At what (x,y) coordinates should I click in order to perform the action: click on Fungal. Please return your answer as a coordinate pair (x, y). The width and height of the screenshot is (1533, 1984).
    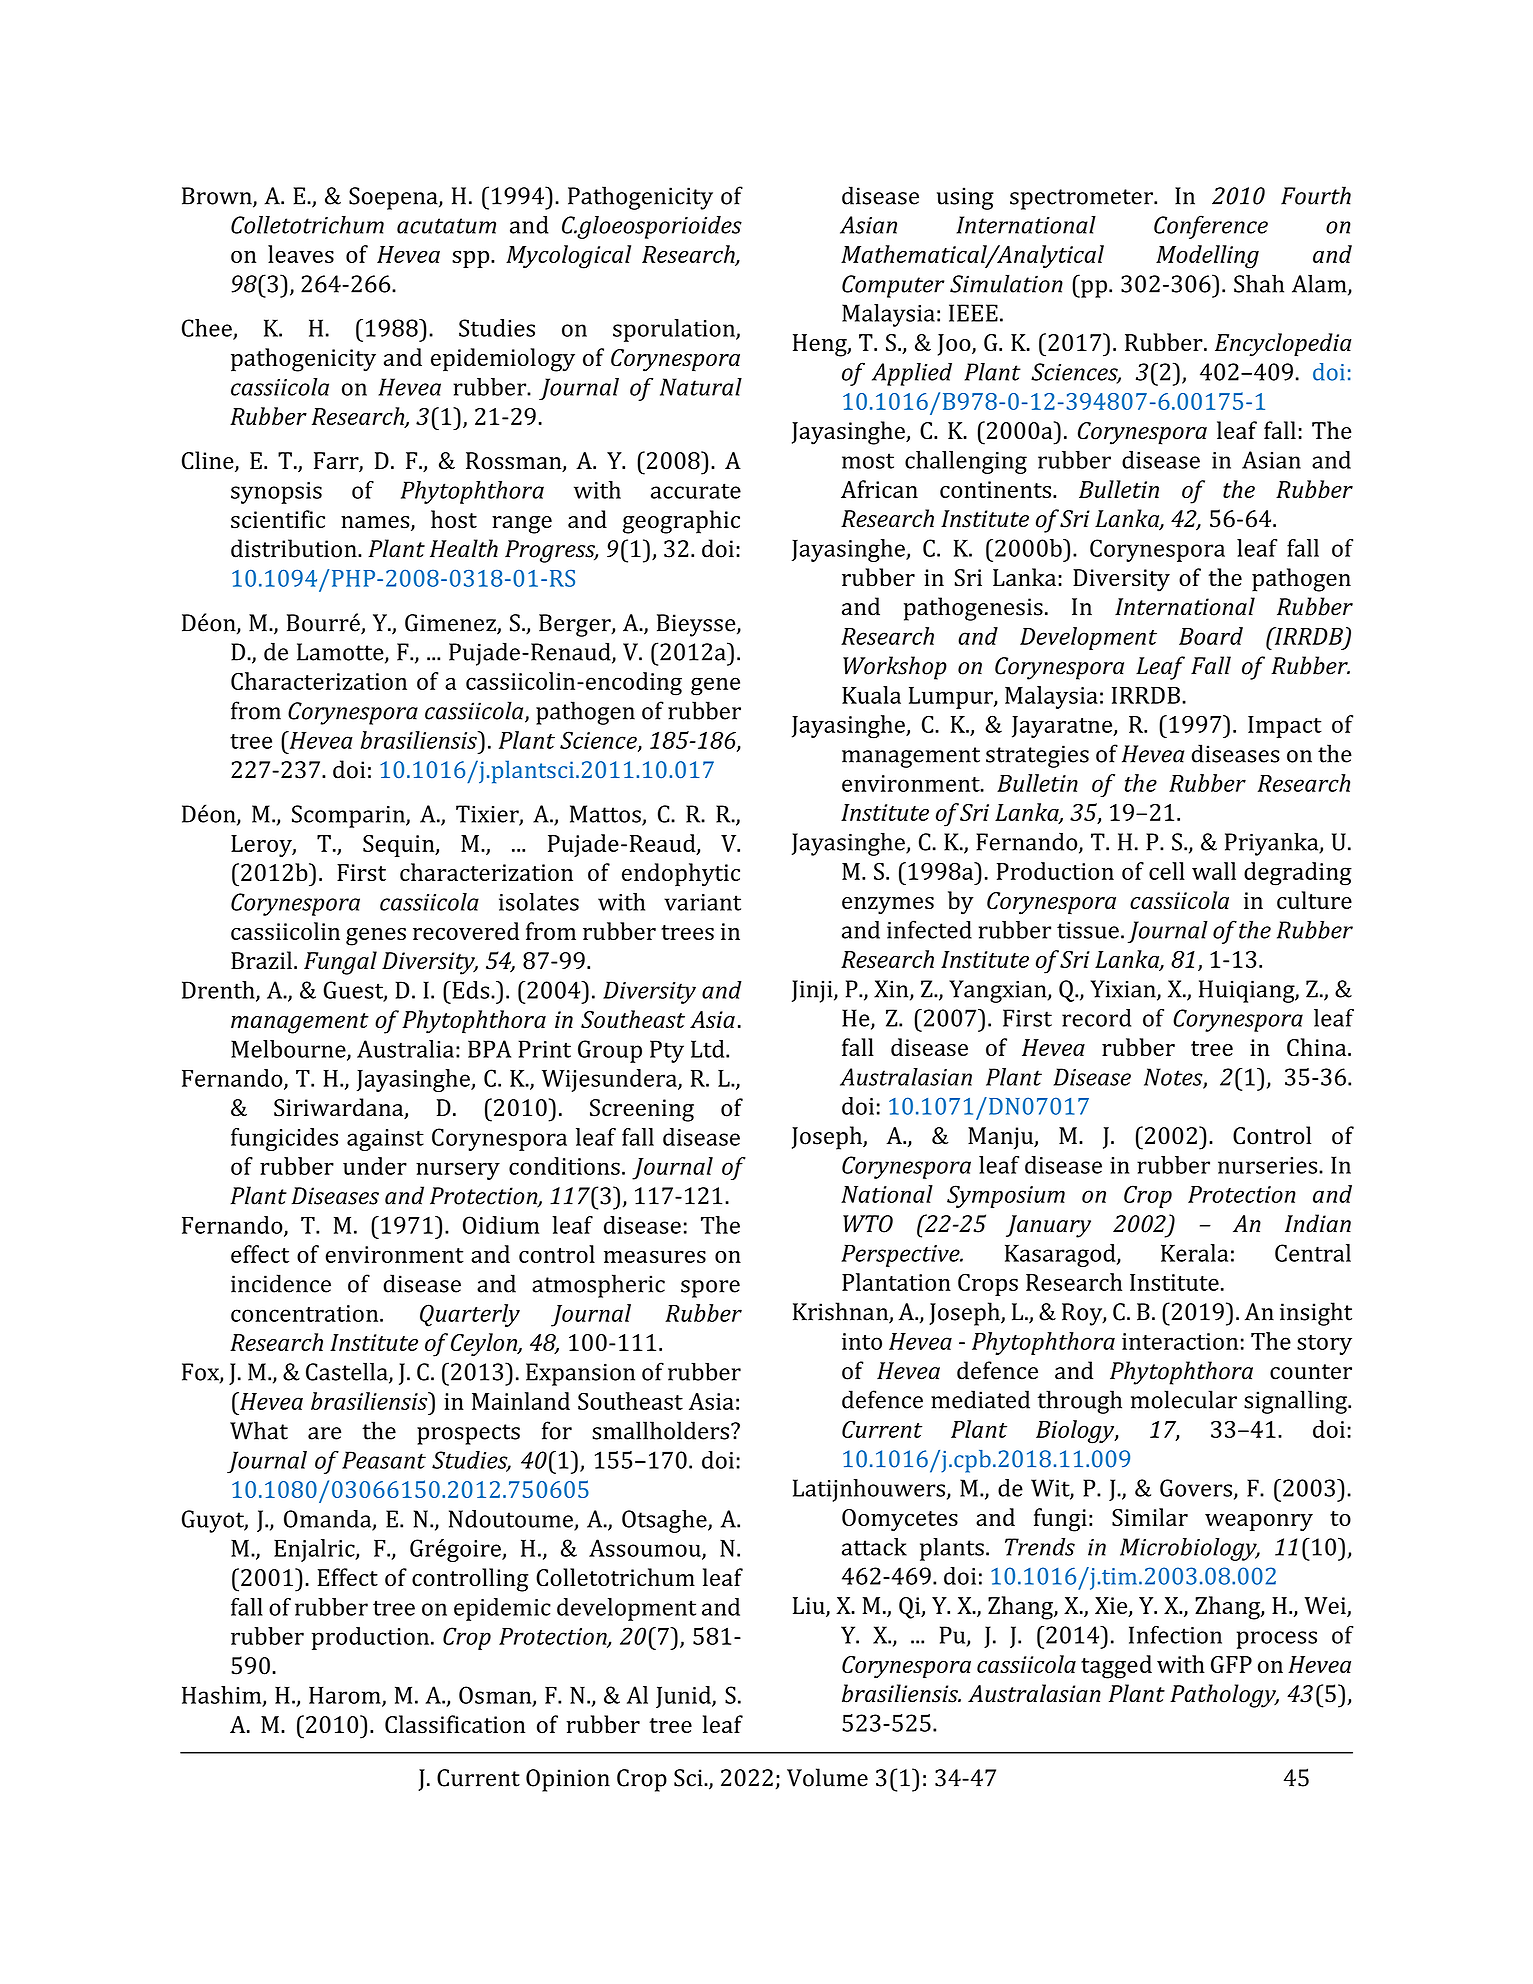
    Looking at the image, I should click on (340, 963).
